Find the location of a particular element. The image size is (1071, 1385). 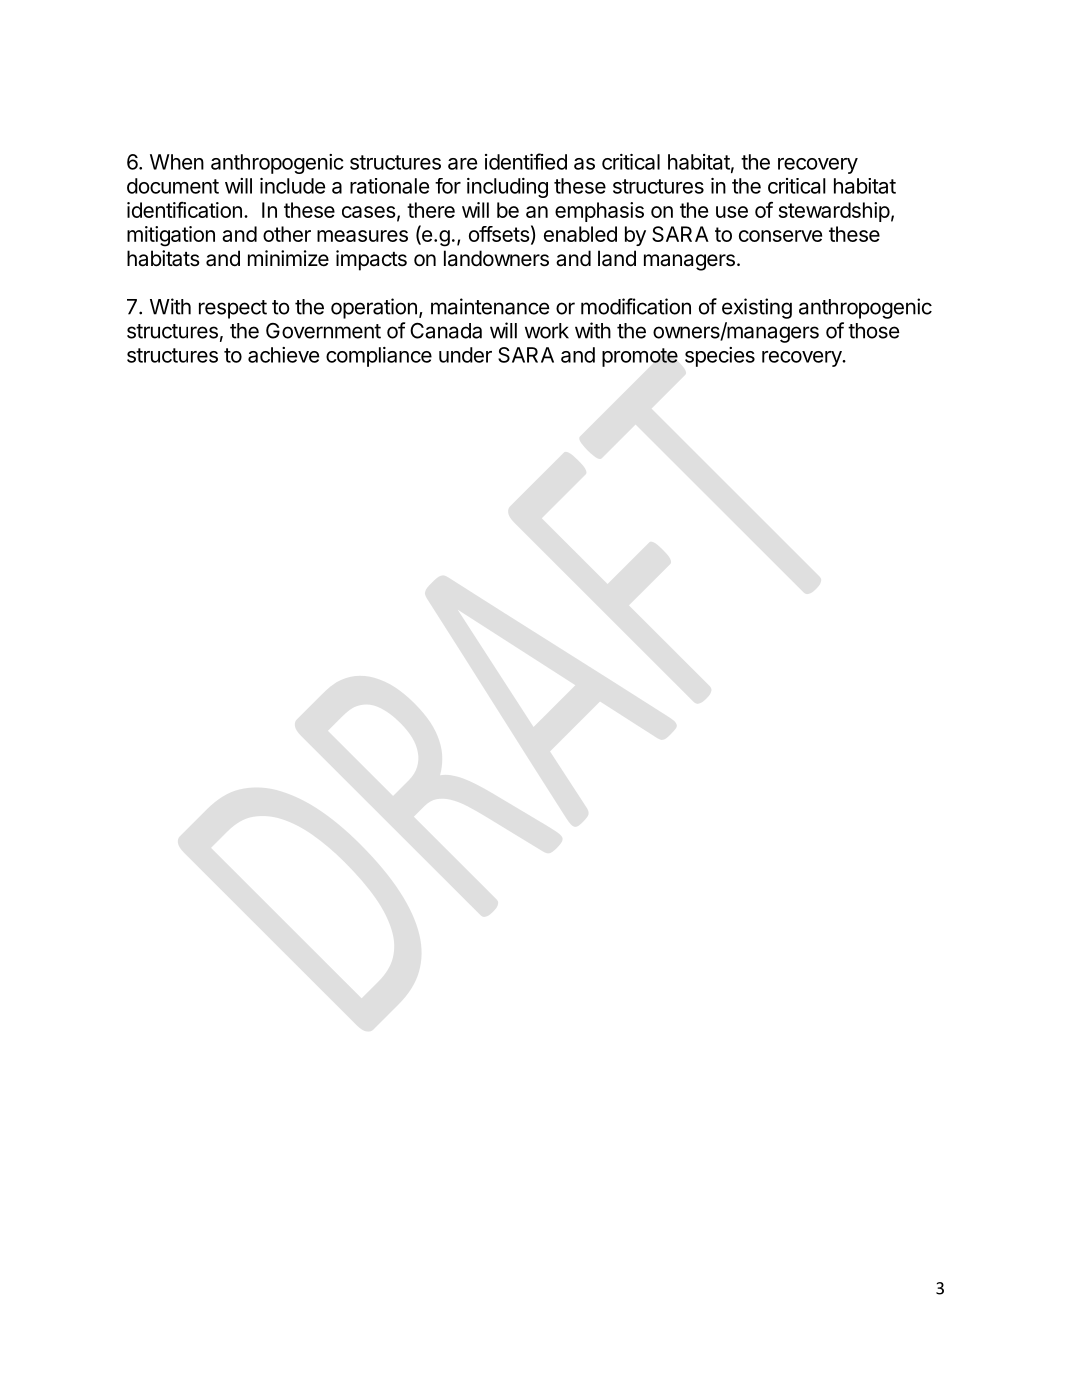

identified is located at coordinates (526, 161).
